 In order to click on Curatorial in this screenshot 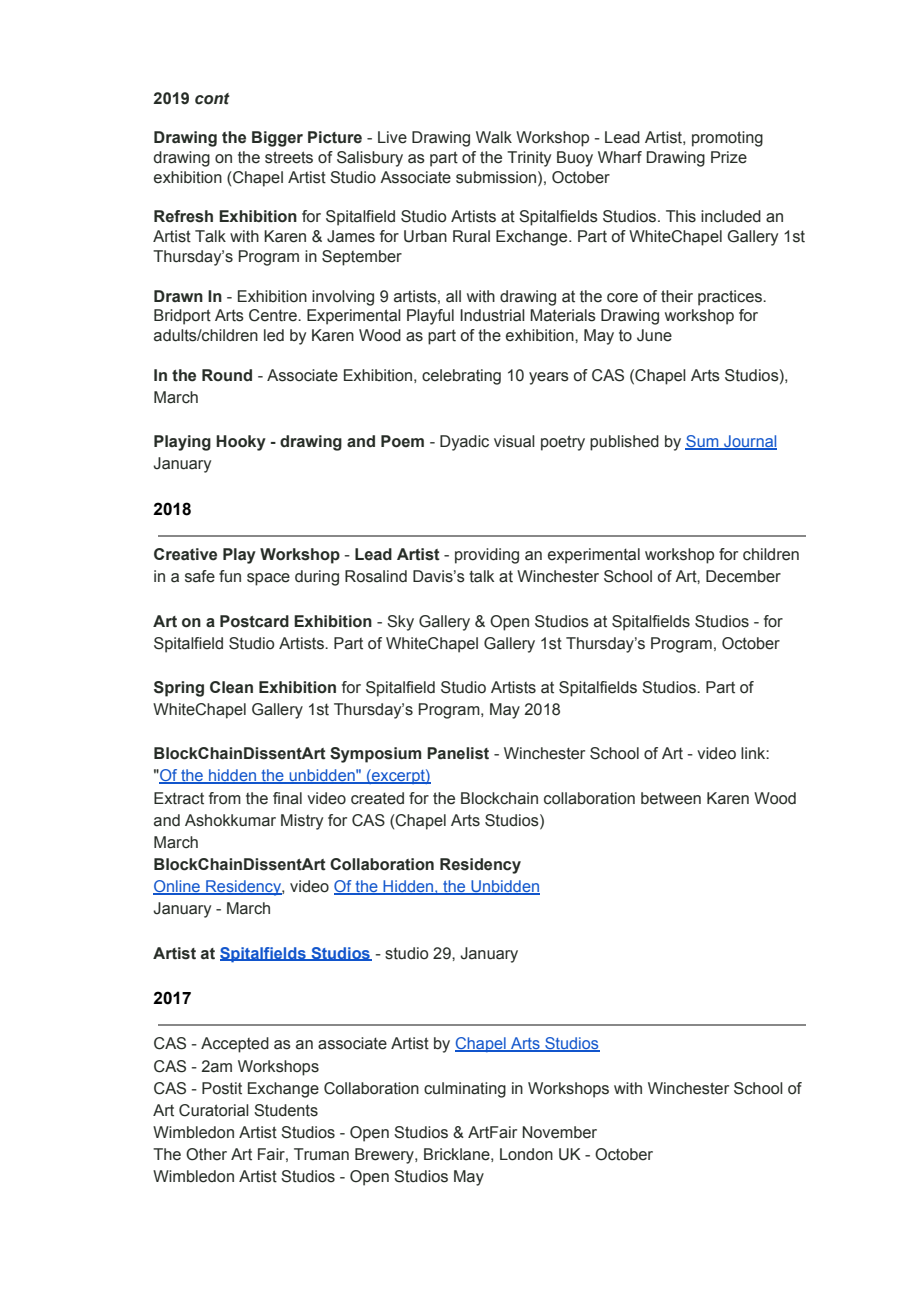, I will do `click(214, 1110)`.
